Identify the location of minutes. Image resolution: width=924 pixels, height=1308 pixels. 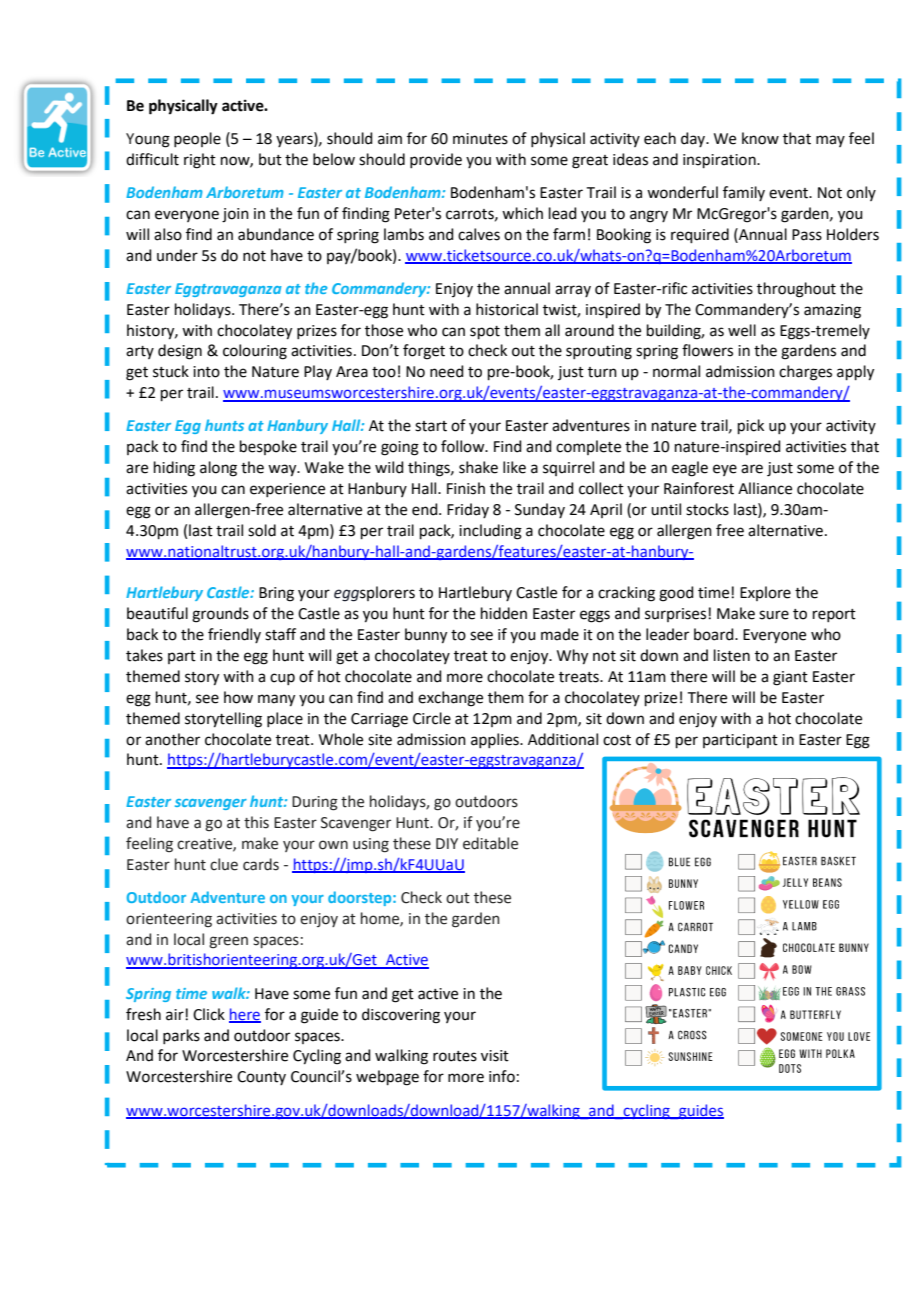
(480, 139).
